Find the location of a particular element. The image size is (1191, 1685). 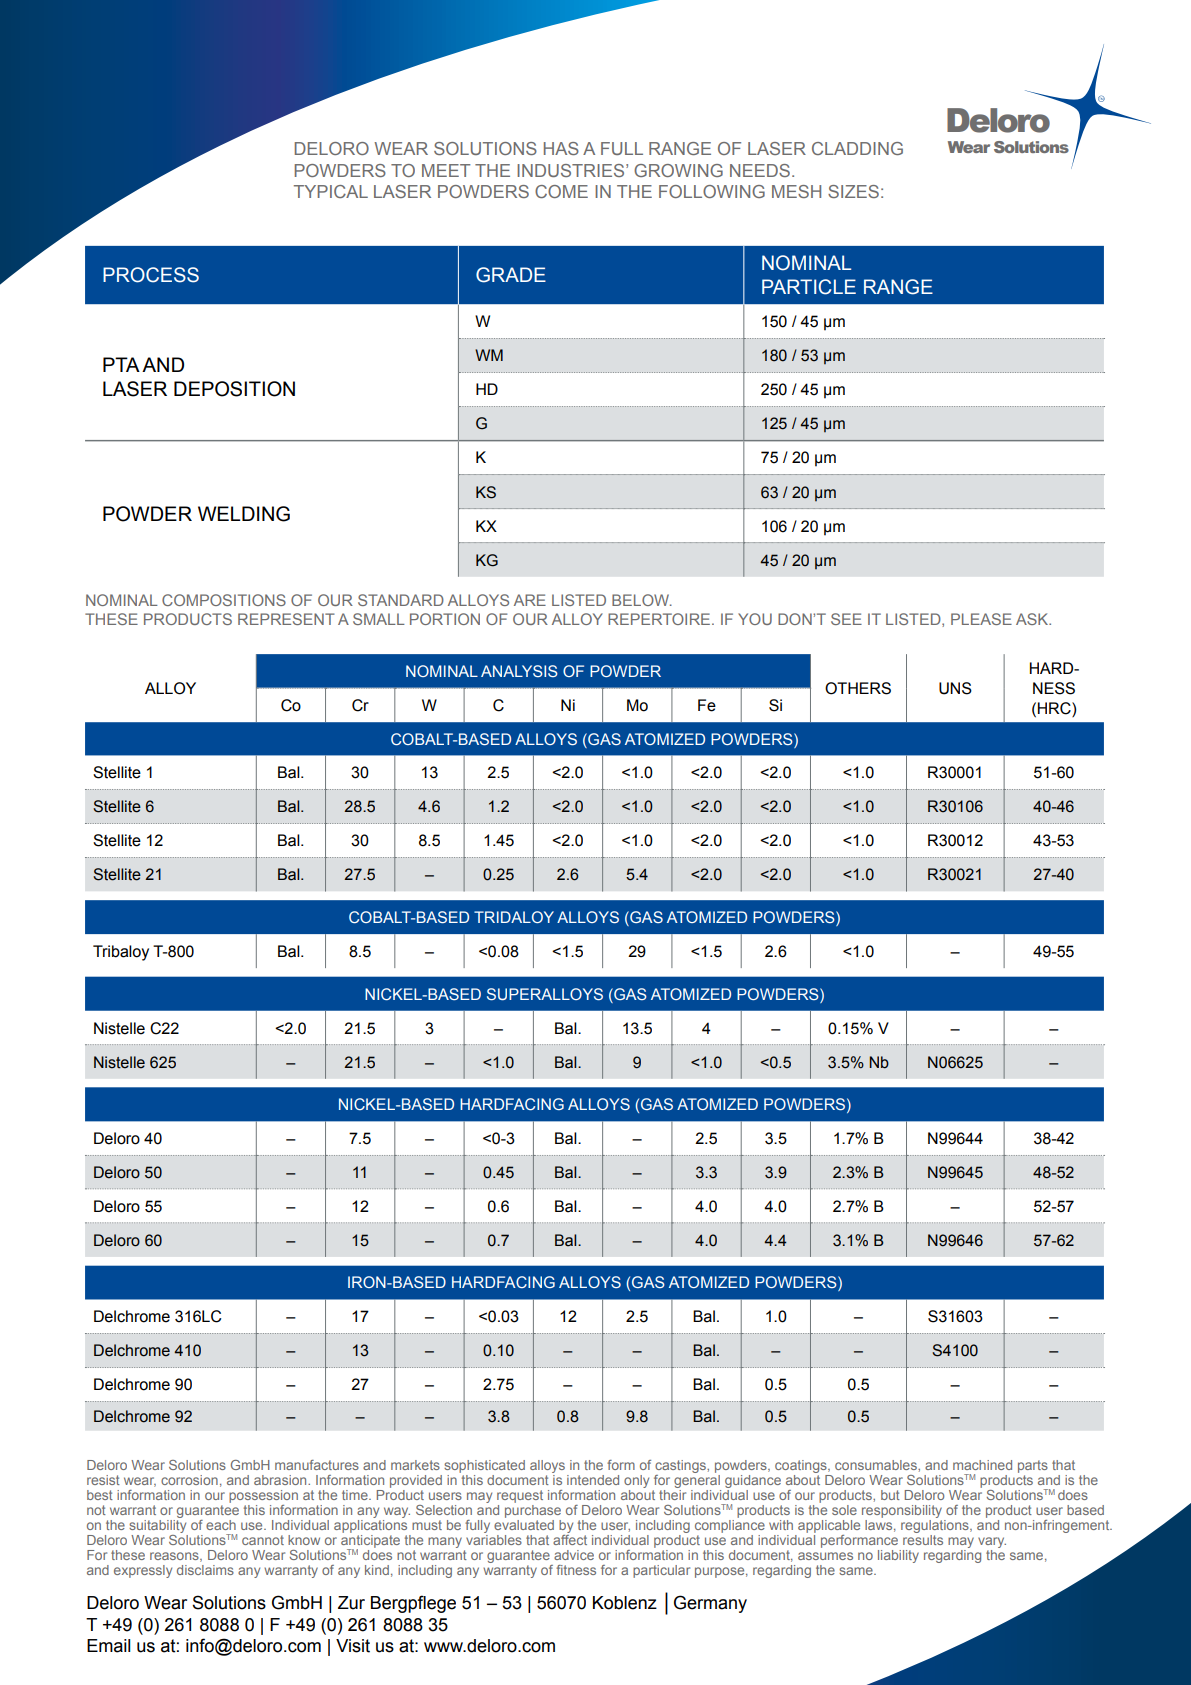

REPRESENT is located at coordinates (286, 619).
